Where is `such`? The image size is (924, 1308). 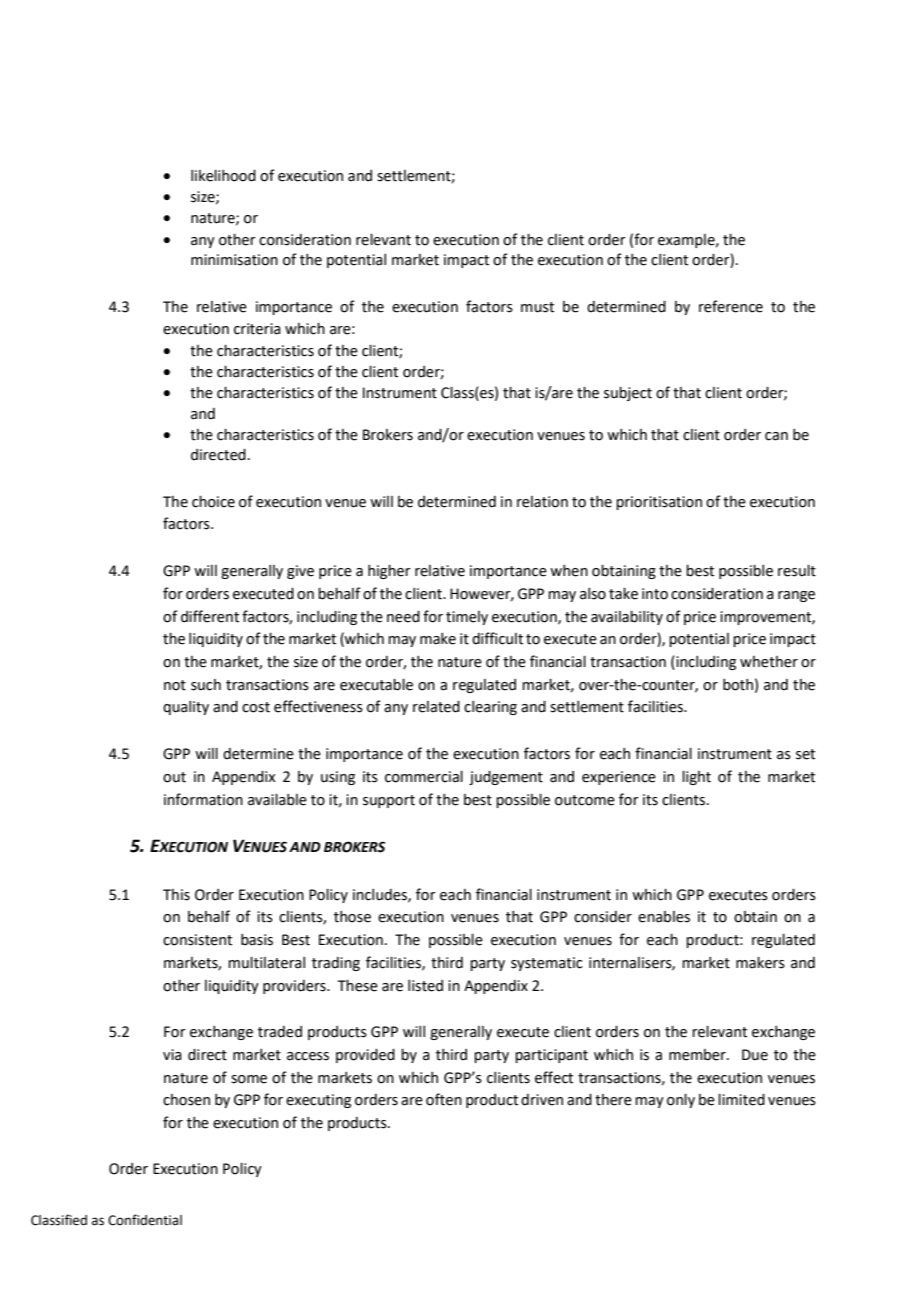
such is located at coordinates (206, 685).
